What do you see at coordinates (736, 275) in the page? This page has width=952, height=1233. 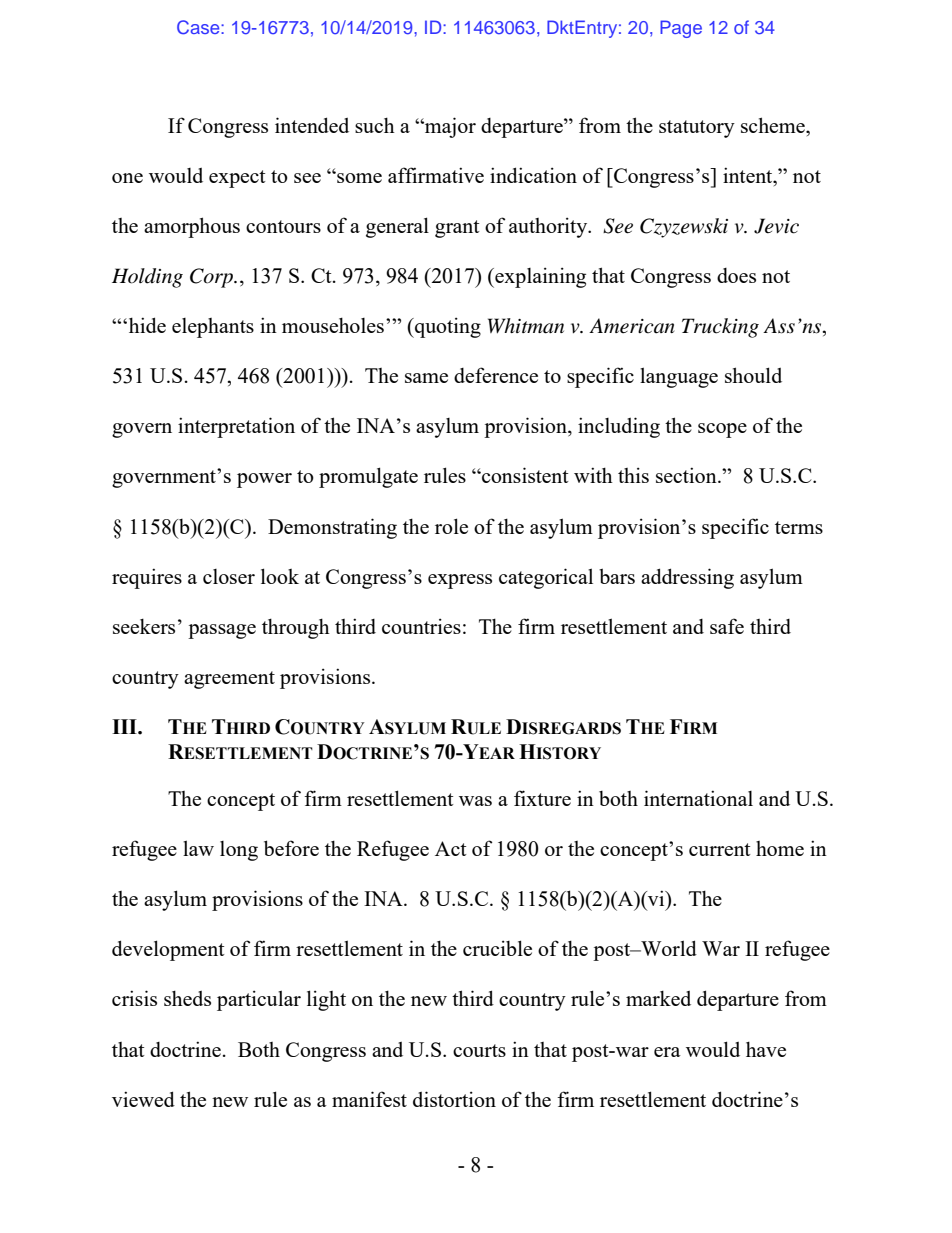 I see `does` at bounding box center [736, 275].
